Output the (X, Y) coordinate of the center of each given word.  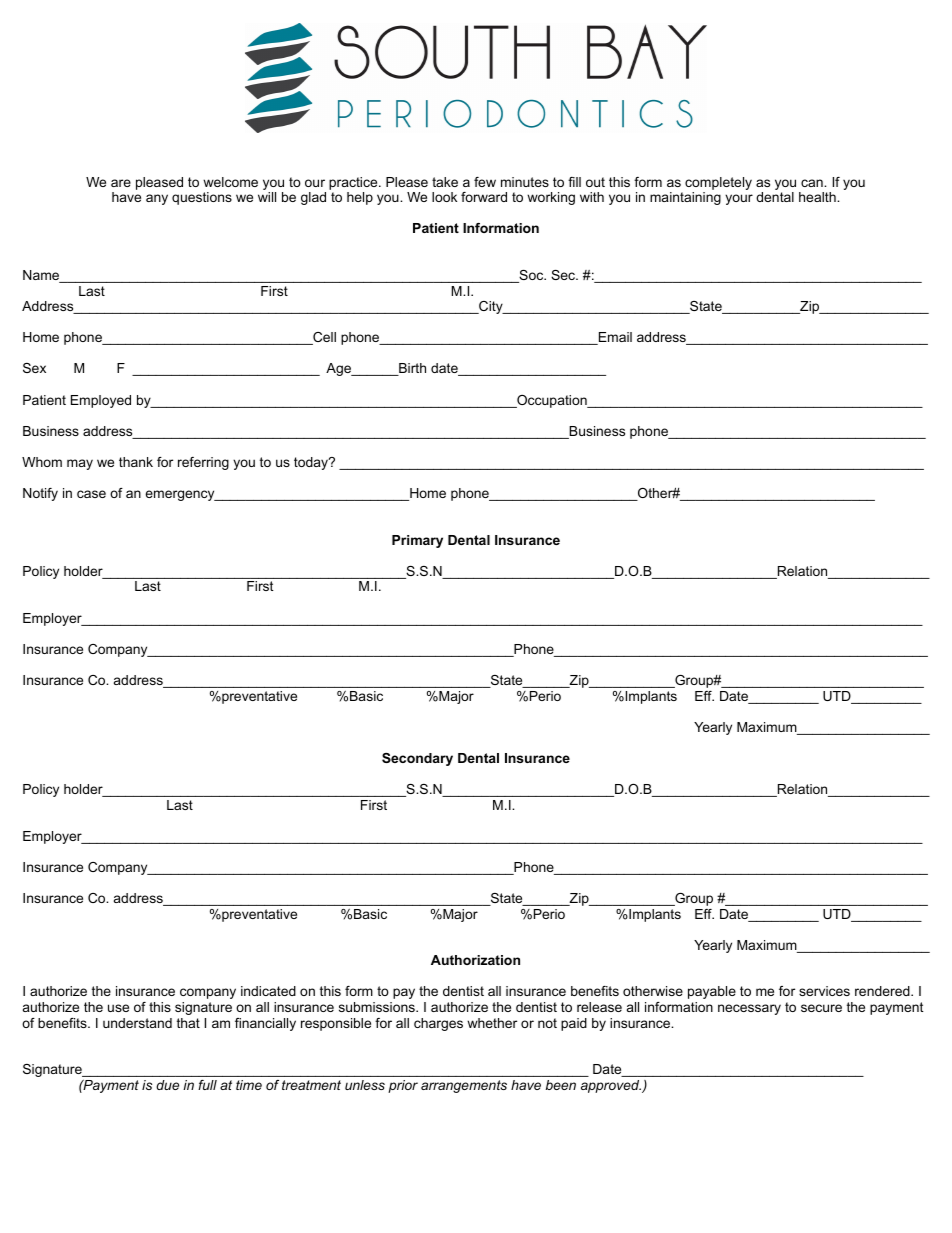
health (818, 197)
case (91, 494)
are (121, 183)
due (167, 1085)
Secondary (417, 759)
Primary (417, 541)
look (444, 197)
